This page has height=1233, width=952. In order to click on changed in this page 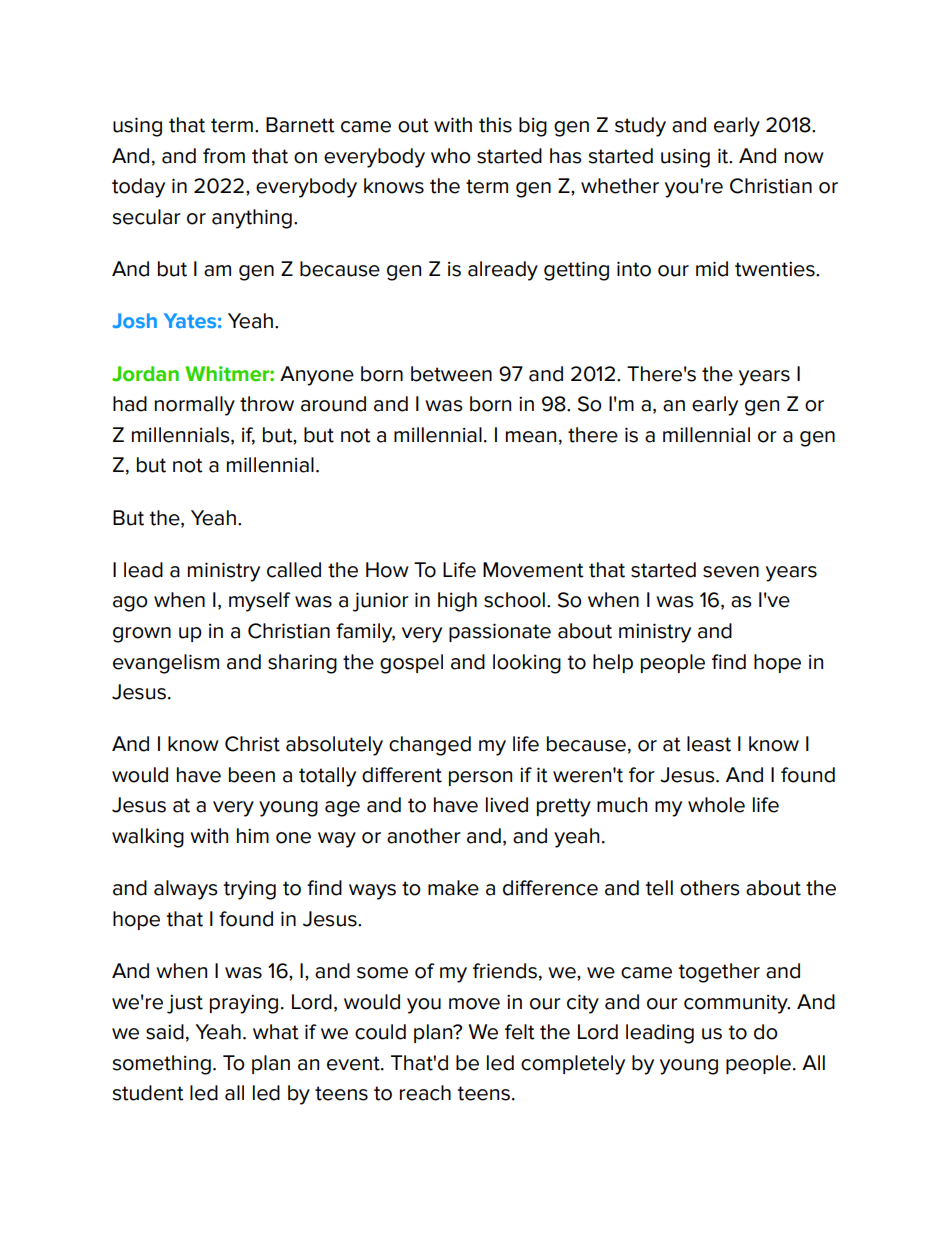, I will do `click(430, 746)`.
